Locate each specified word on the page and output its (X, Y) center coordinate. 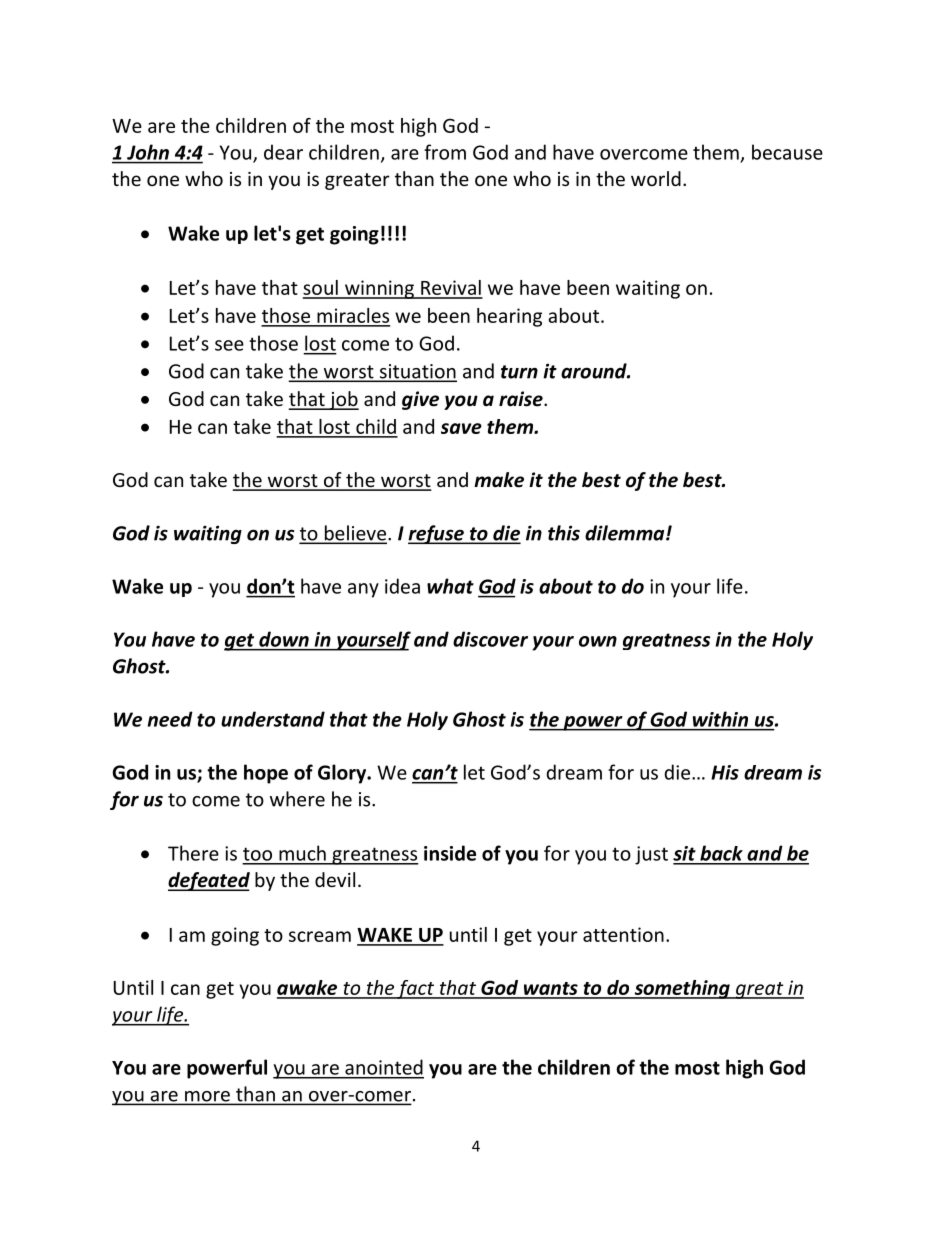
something (682, 989)
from (445, 152)
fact (416, 989)
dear (283, 152)
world (656, 178)
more (207, 1097)
